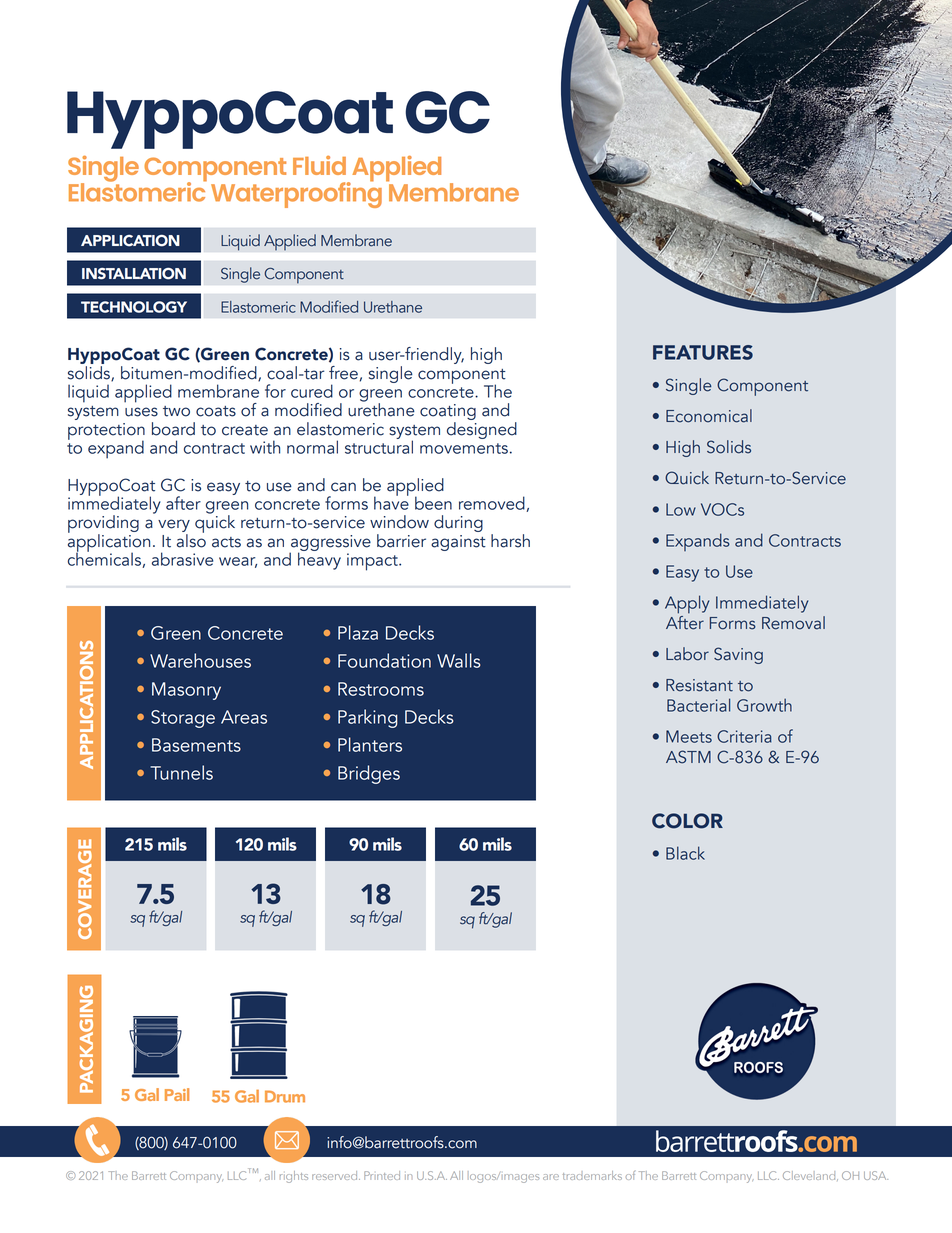  Describe the element at coordinates (458, 660) in the document. I see `Walls` at that location.
